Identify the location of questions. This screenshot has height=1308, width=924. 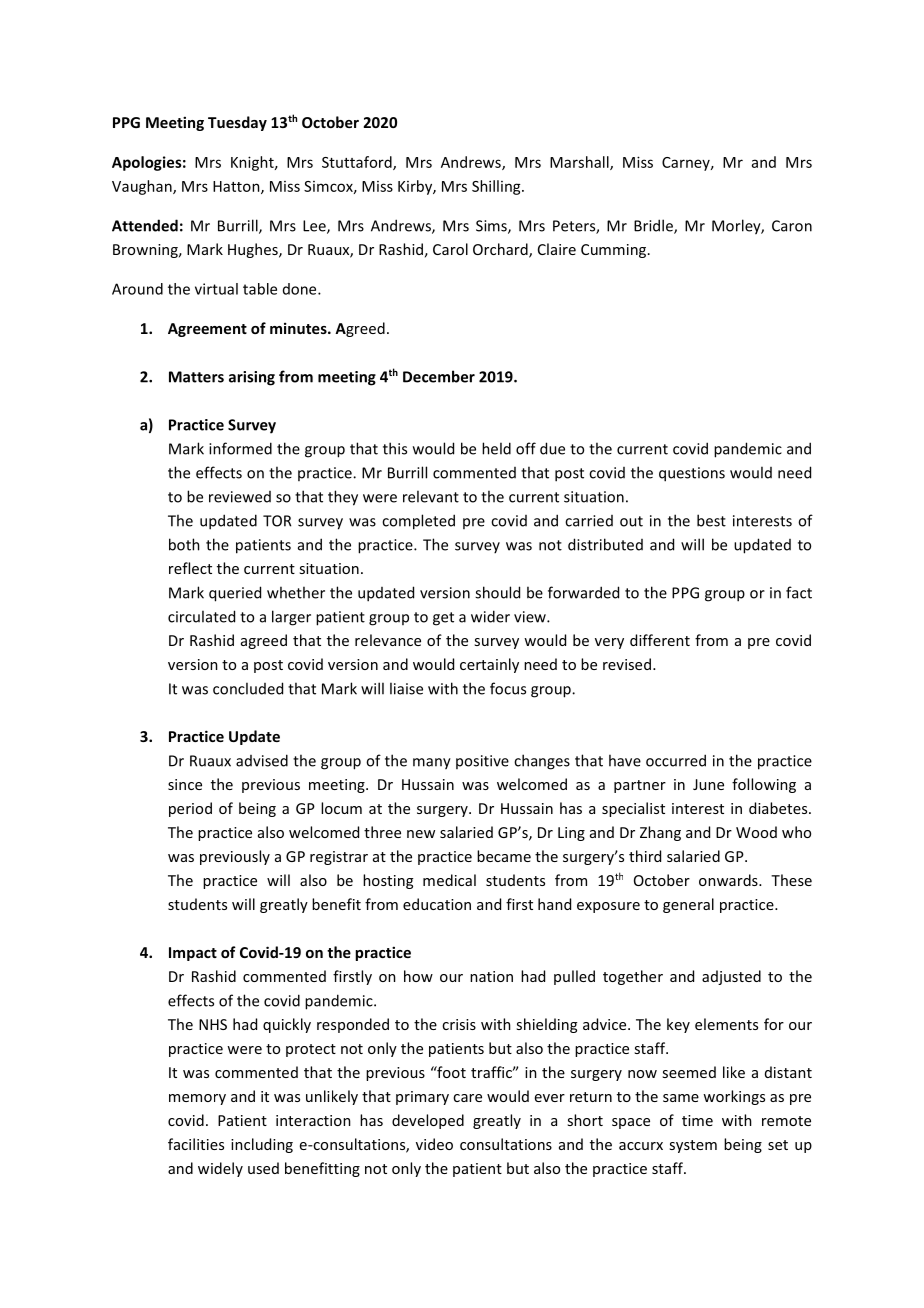
(692, 474).
